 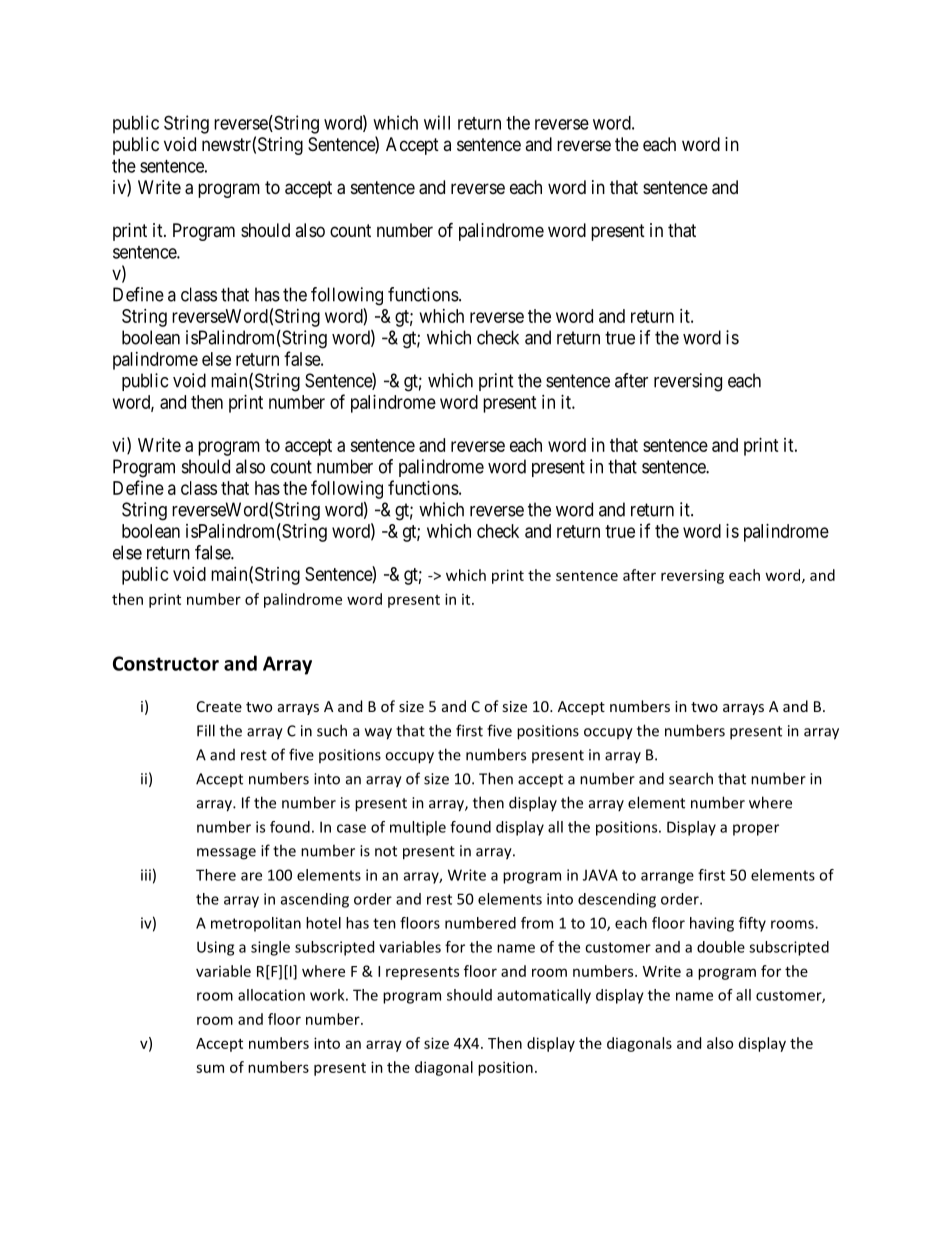 What do you see at coordinates (756, 830) in the screenshot?
I see `proper` at bounding box center [756, 830].
